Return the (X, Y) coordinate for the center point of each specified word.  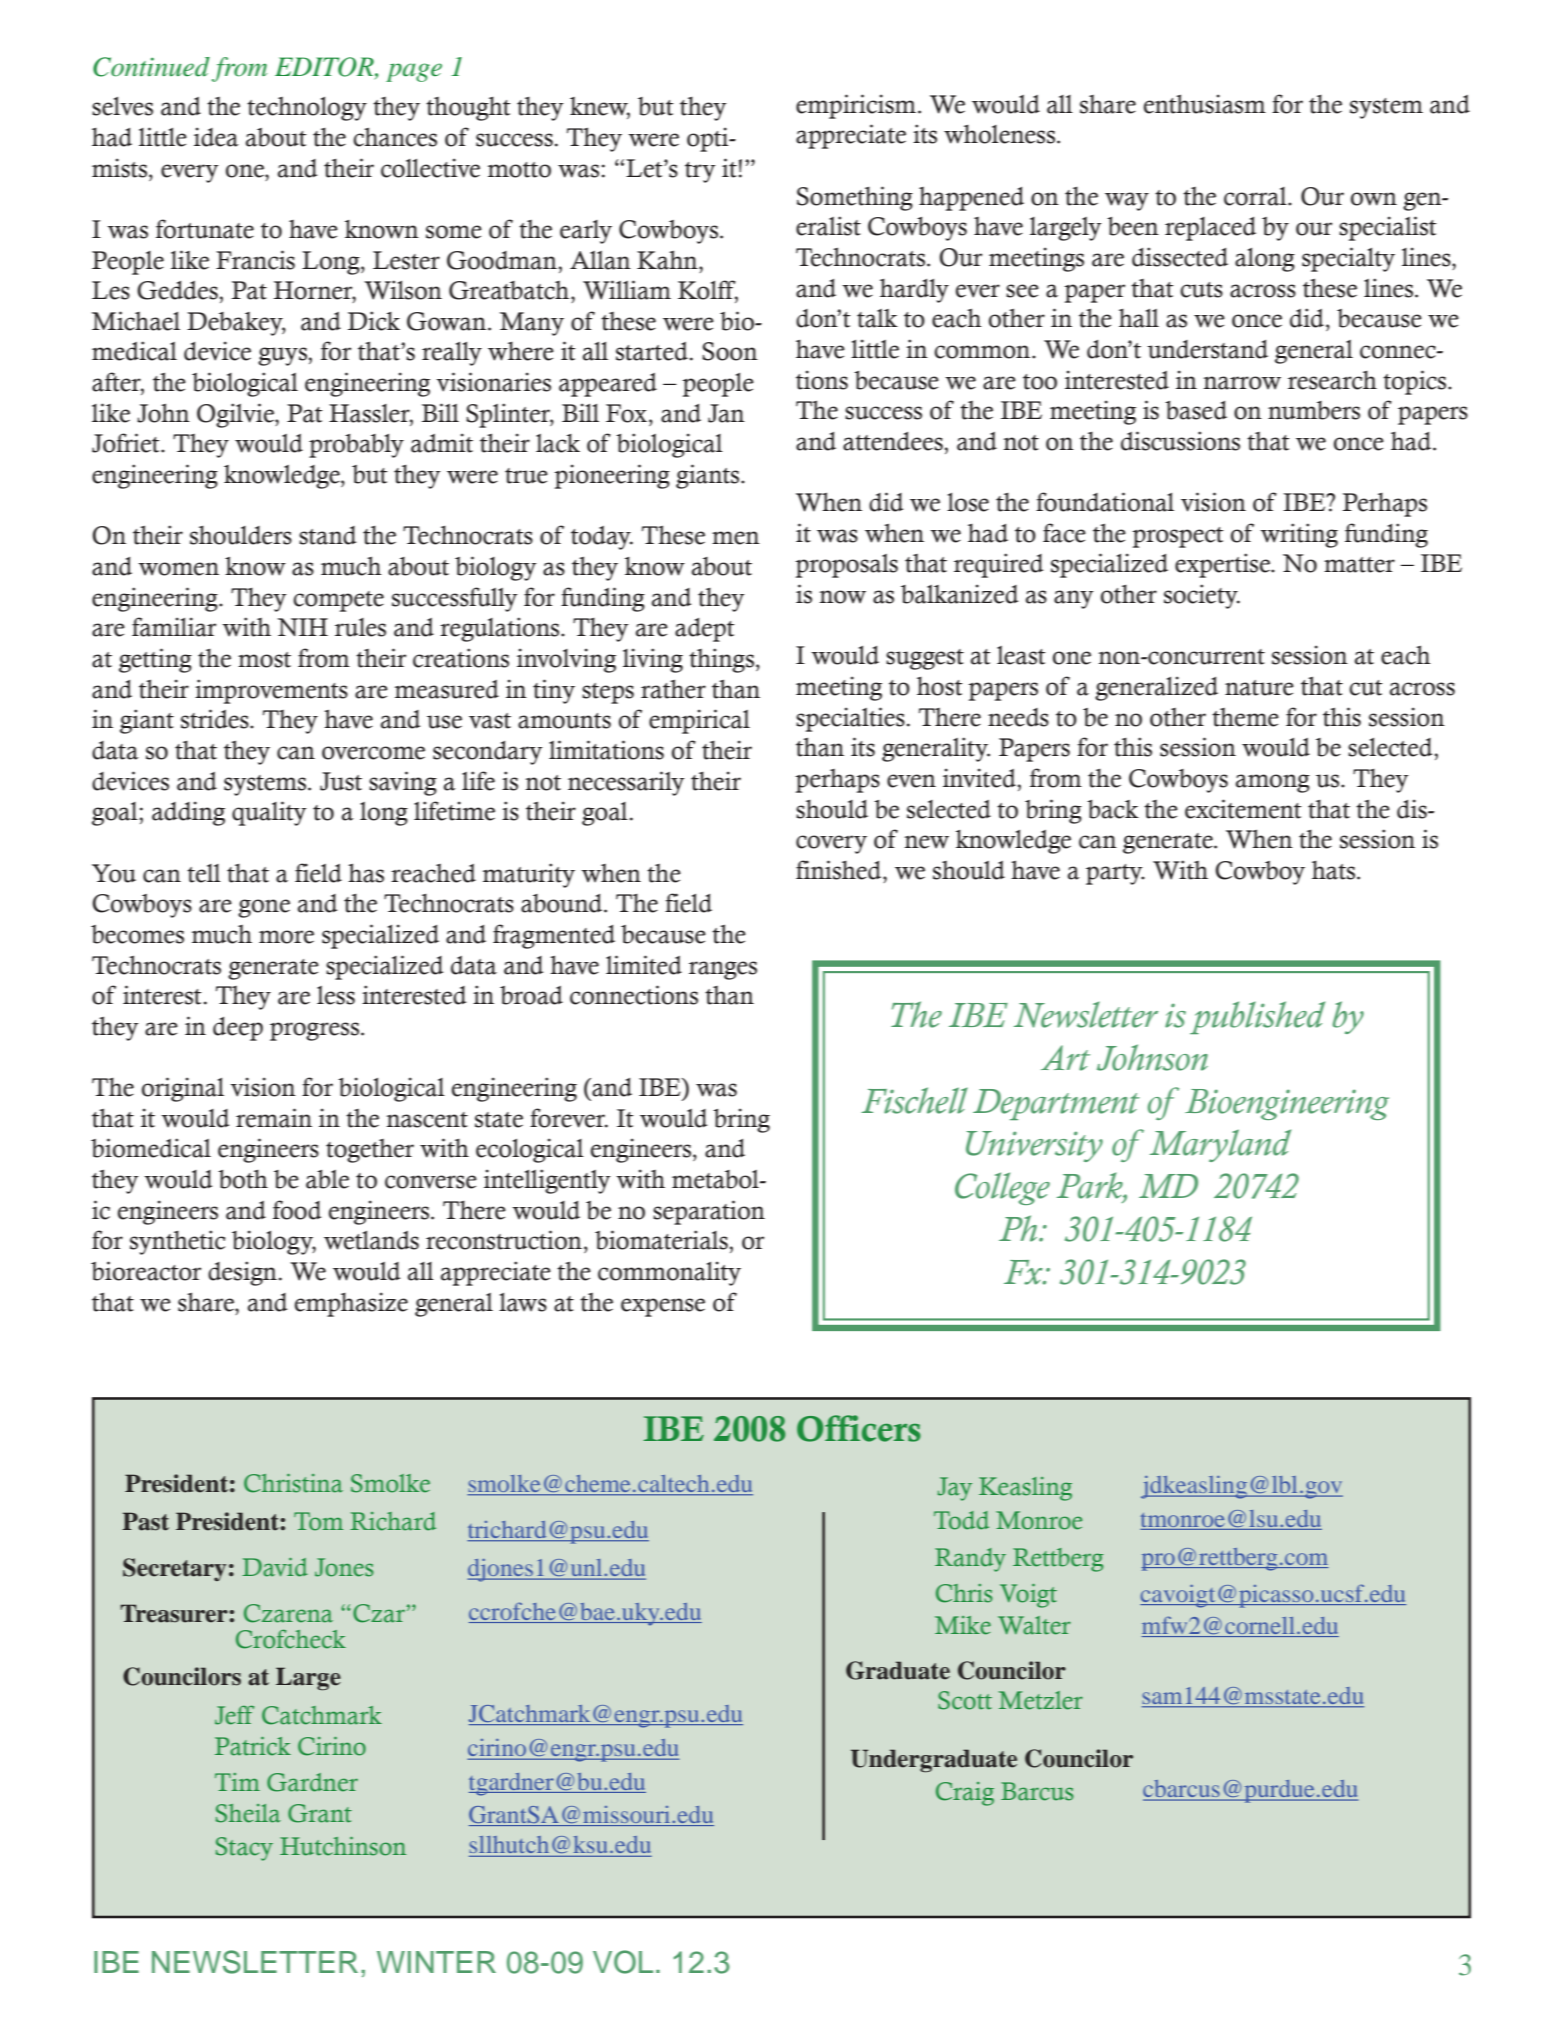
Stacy (244, 1849)
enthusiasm (1205, 104)
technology (307, 108)
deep (238, 1029)
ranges (723, 970)
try (700, 172)
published (1257, 1017)
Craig (965, 1794)
